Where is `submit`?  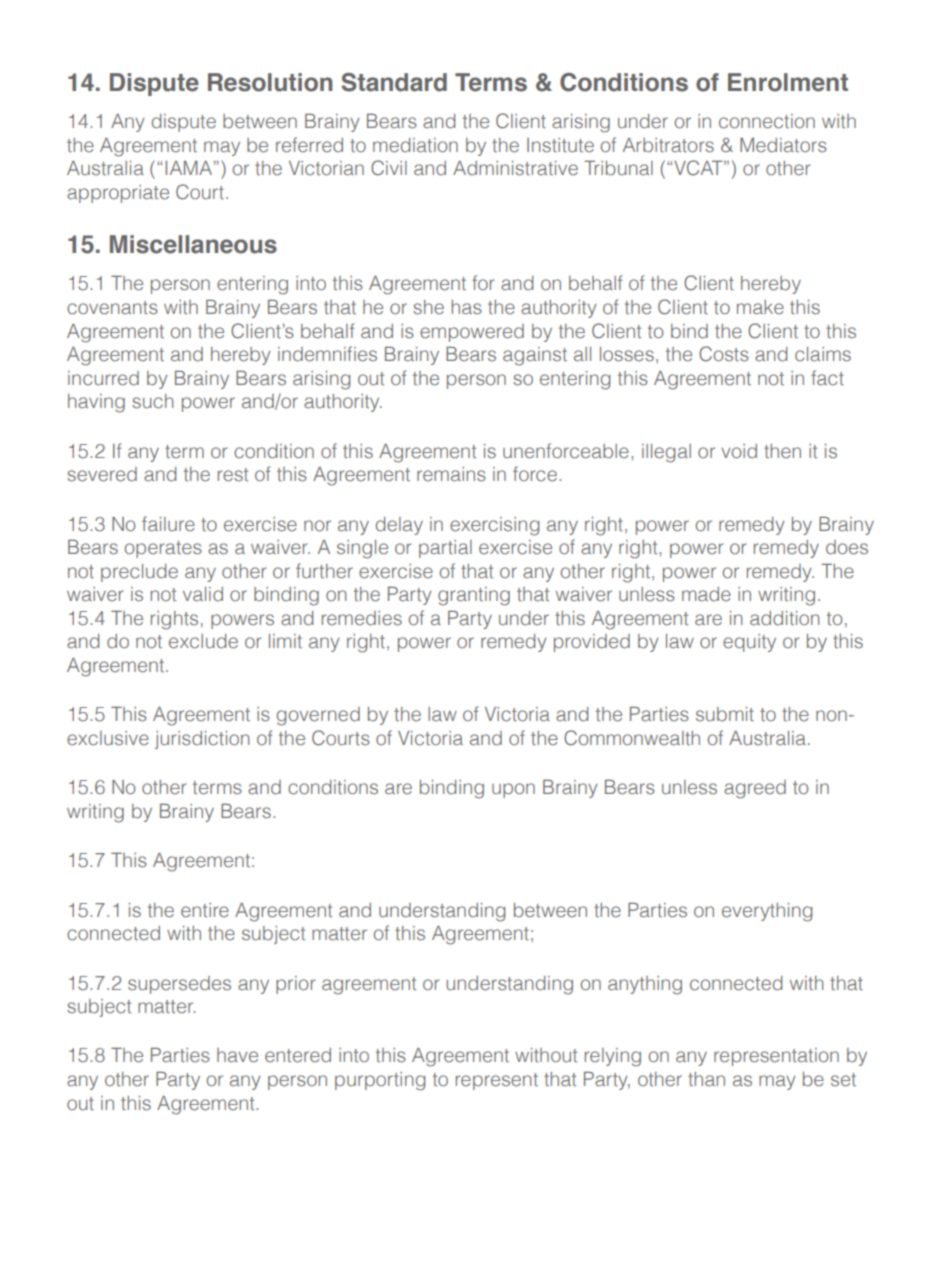
submit is located at coordinates (725, 714).
